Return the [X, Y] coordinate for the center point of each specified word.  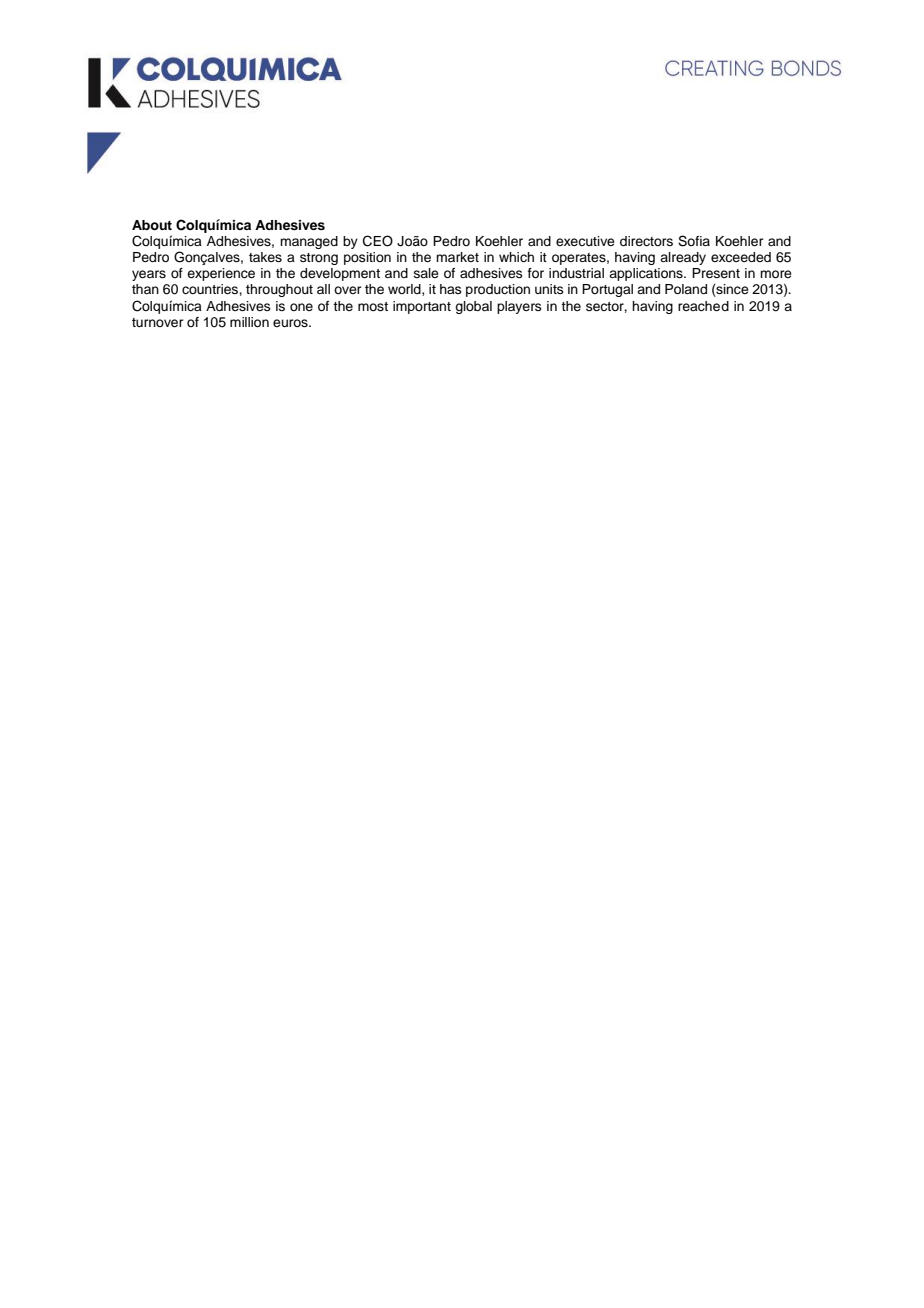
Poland [686, 289]
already [683, 258]
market [457, 257]
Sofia [694, 241]
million [249, 322]
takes [265, 257]
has [451, 289]
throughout [279, 290]
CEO [378, 241]
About [152, 225]
